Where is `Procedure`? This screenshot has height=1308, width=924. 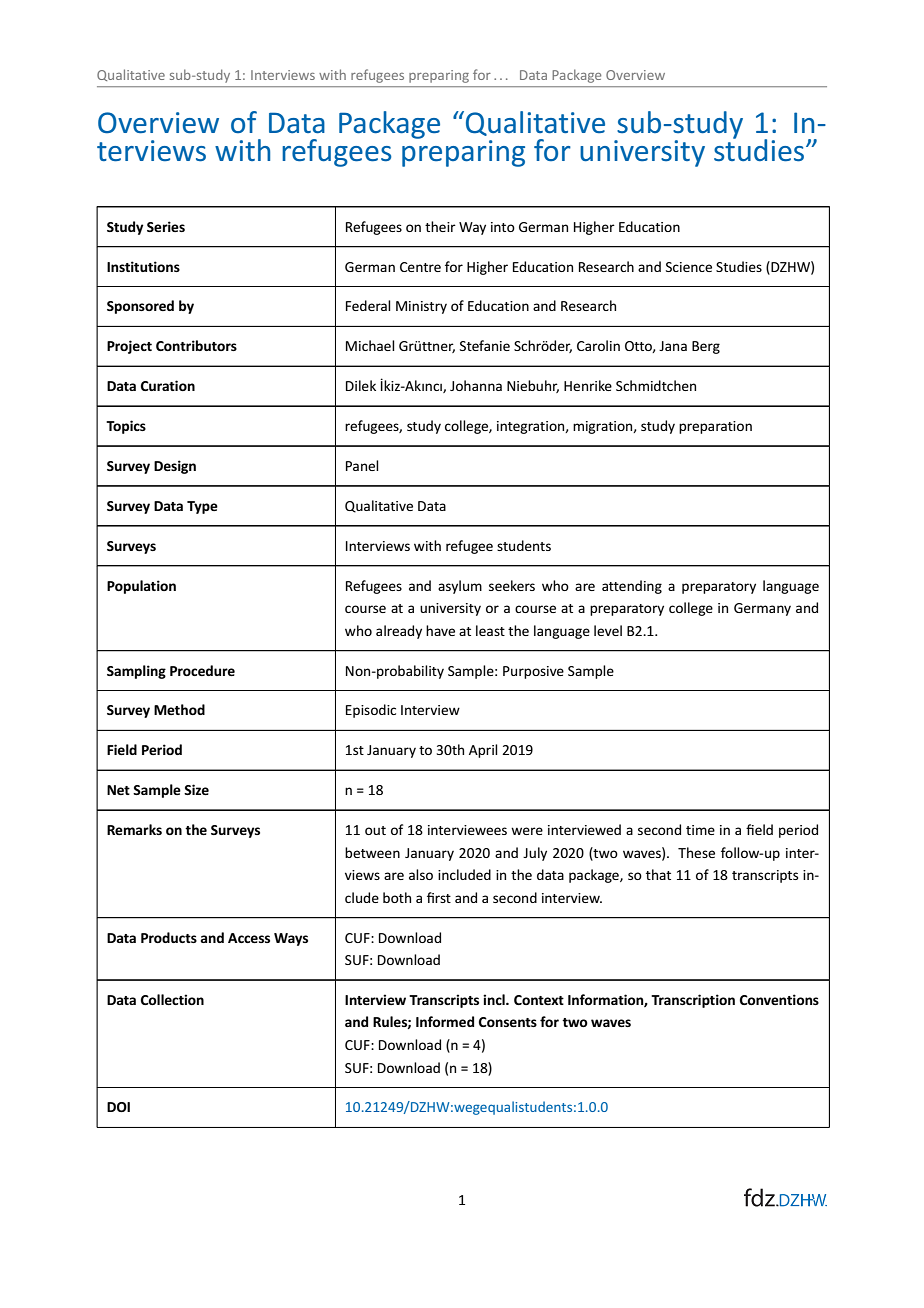 Procedure is located at coordinates (202, 670).
